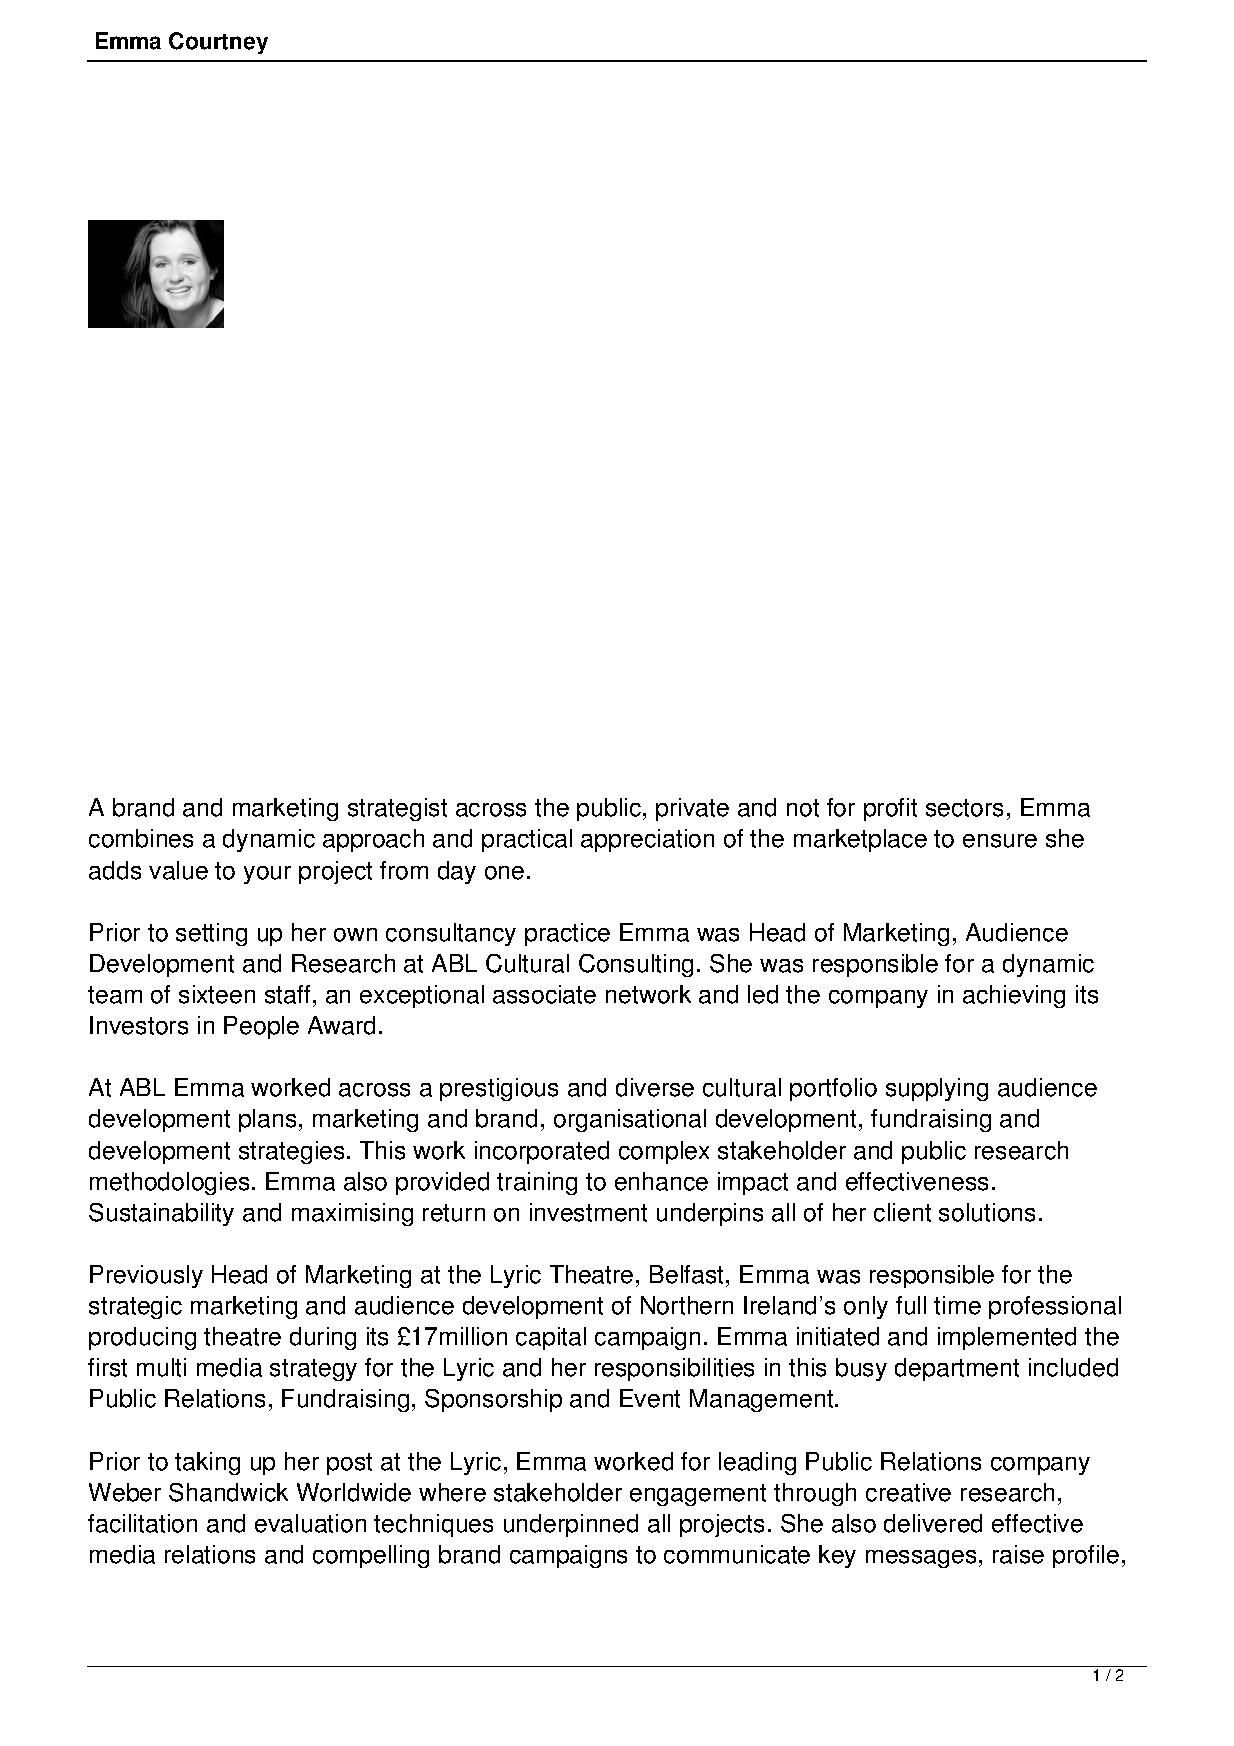 The image size is (1234, 1746). What do you see at coordinates (571, 1525) in the screenshot?
I see `underpinned` at bounding box center [571, 1525].
